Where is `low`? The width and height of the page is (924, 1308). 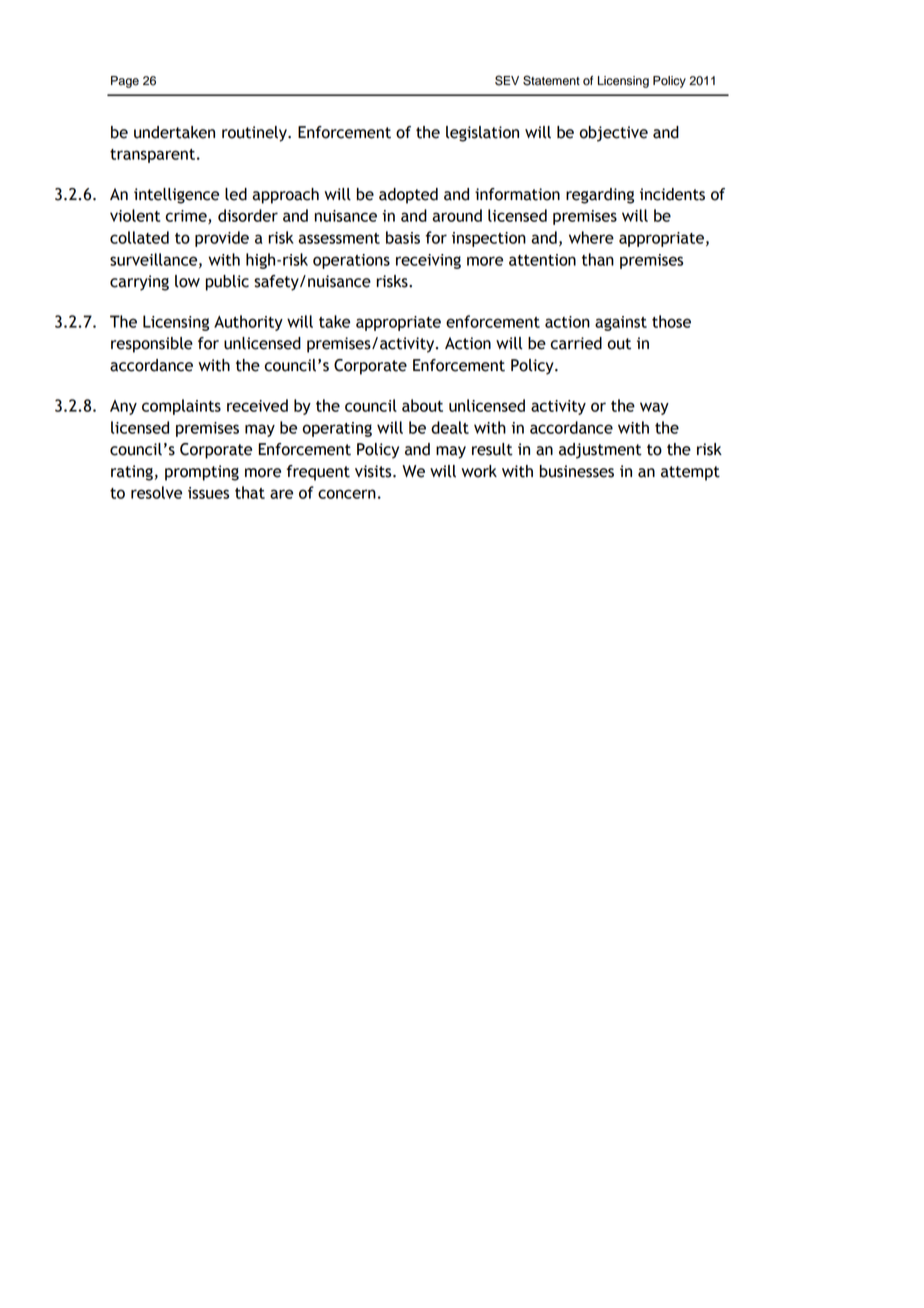
low is located at coordinates (187, 281).
